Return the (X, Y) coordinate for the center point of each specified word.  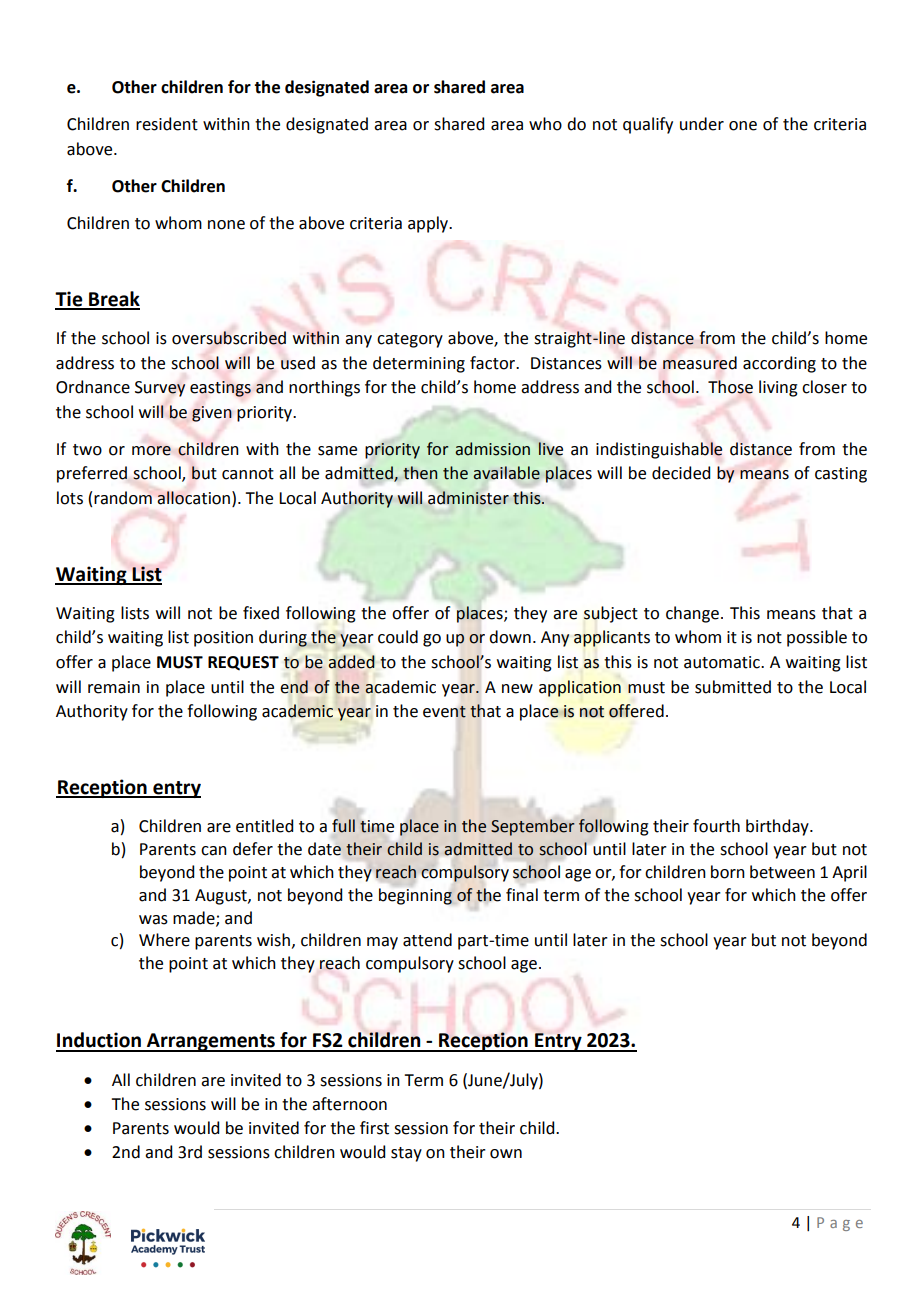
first (374, 1128)
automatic (723, 662)
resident (167, 124)
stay (406, 1154)
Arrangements (211, 1042)
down (510, 637)
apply (429, 224)
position (223, 639)
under (702, 124)
